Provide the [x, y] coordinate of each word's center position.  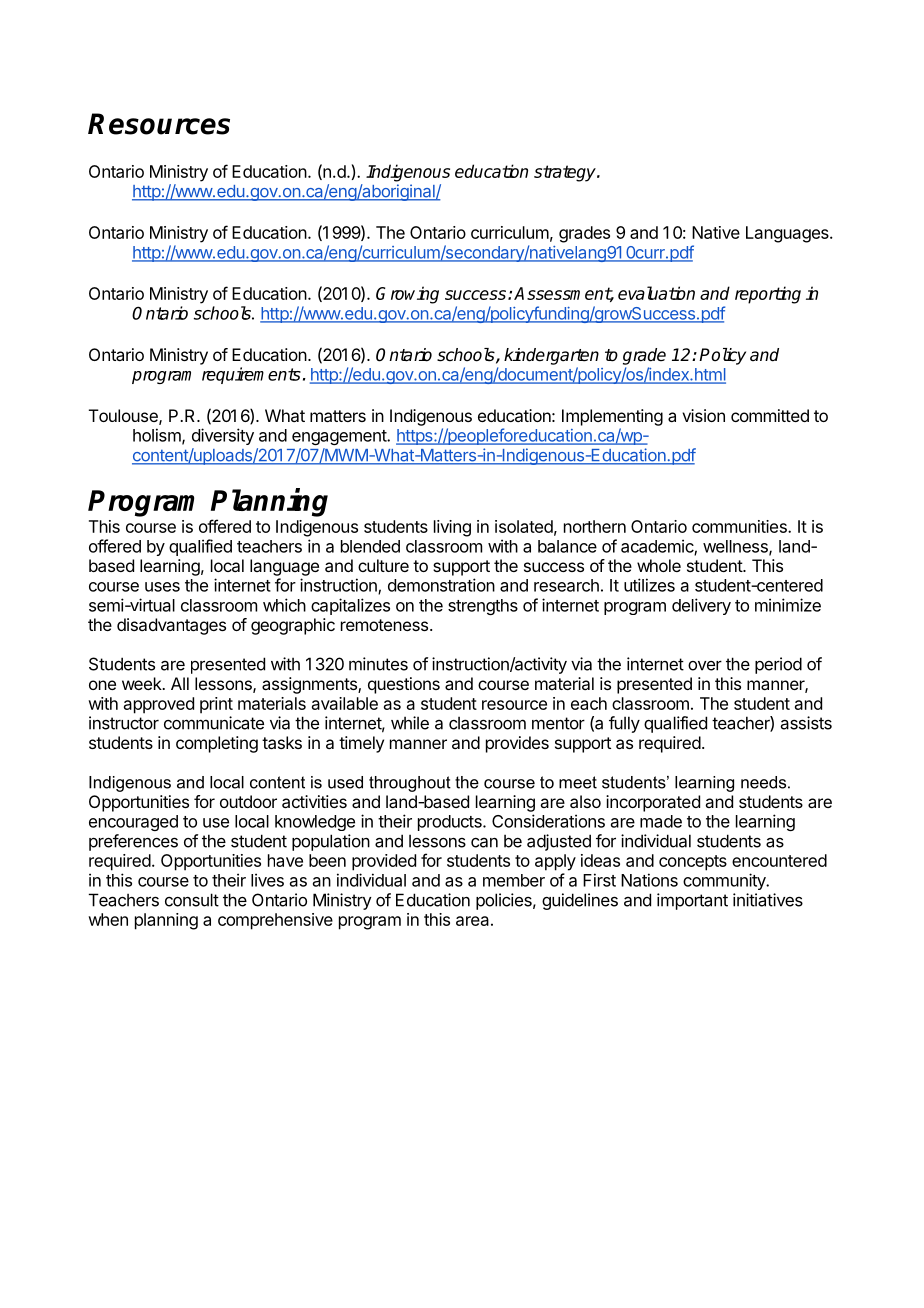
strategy [566, 173]
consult [192, 900]
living [452, 528]
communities [740, 526]
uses [162, 587]
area [472, 921]
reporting [768, 295]
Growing [407, 295]
